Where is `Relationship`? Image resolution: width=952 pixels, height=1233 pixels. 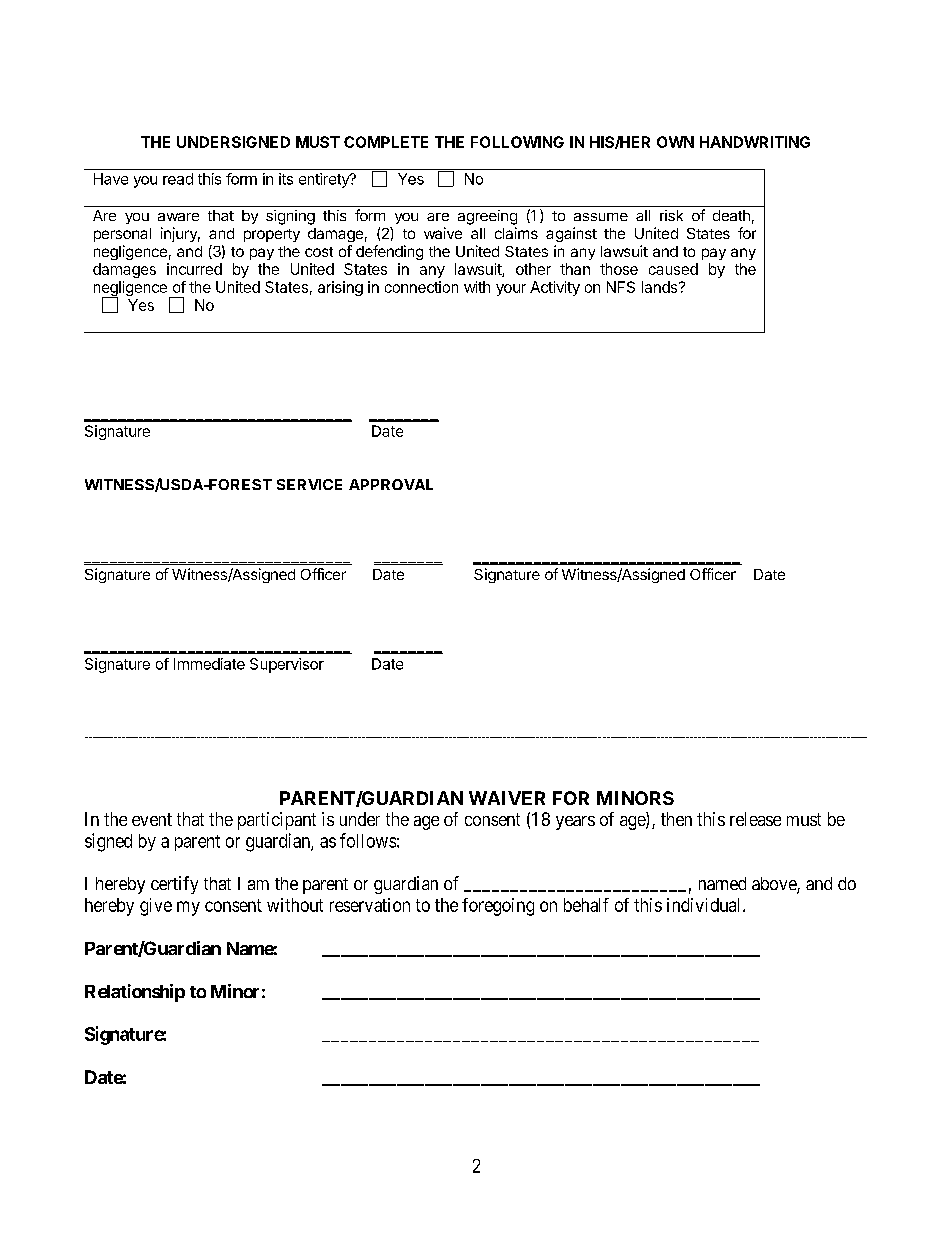
Relationship is located at coordinates (135, 993).
